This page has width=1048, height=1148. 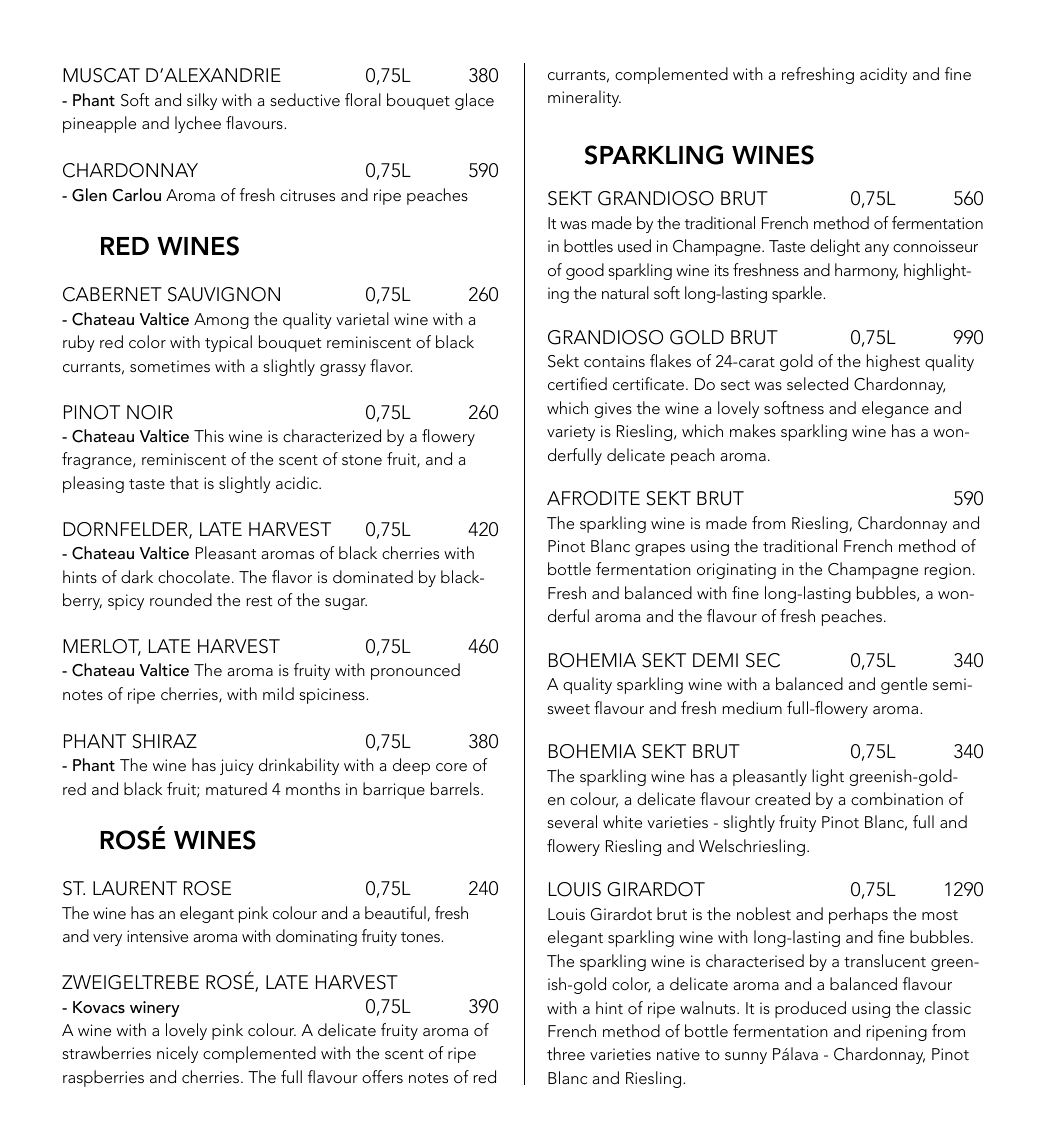 What do you see at coordinates (474, 101) in the page?
I see `glace` at bounding box center [474, 101].
